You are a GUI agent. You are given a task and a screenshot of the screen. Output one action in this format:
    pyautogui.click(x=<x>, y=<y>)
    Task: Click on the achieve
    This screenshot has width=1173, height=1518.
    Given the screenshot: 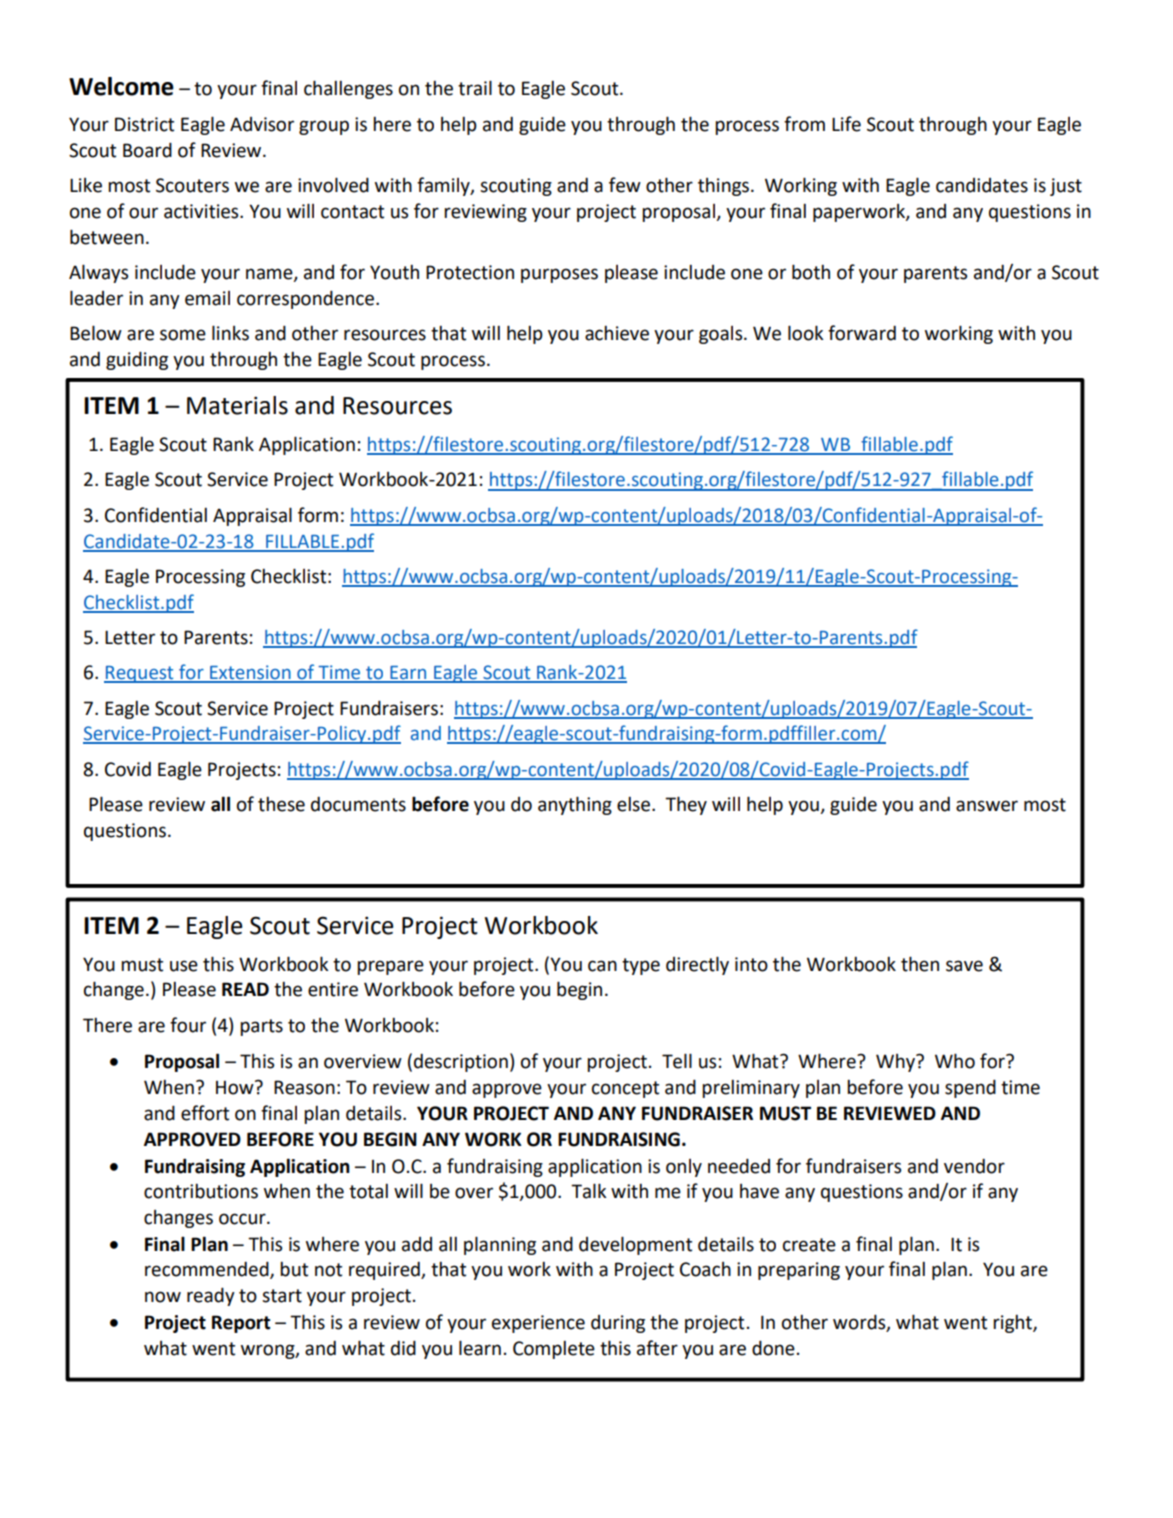 What is the action you would take?
    pyautogui.click(x=617, y=333)
